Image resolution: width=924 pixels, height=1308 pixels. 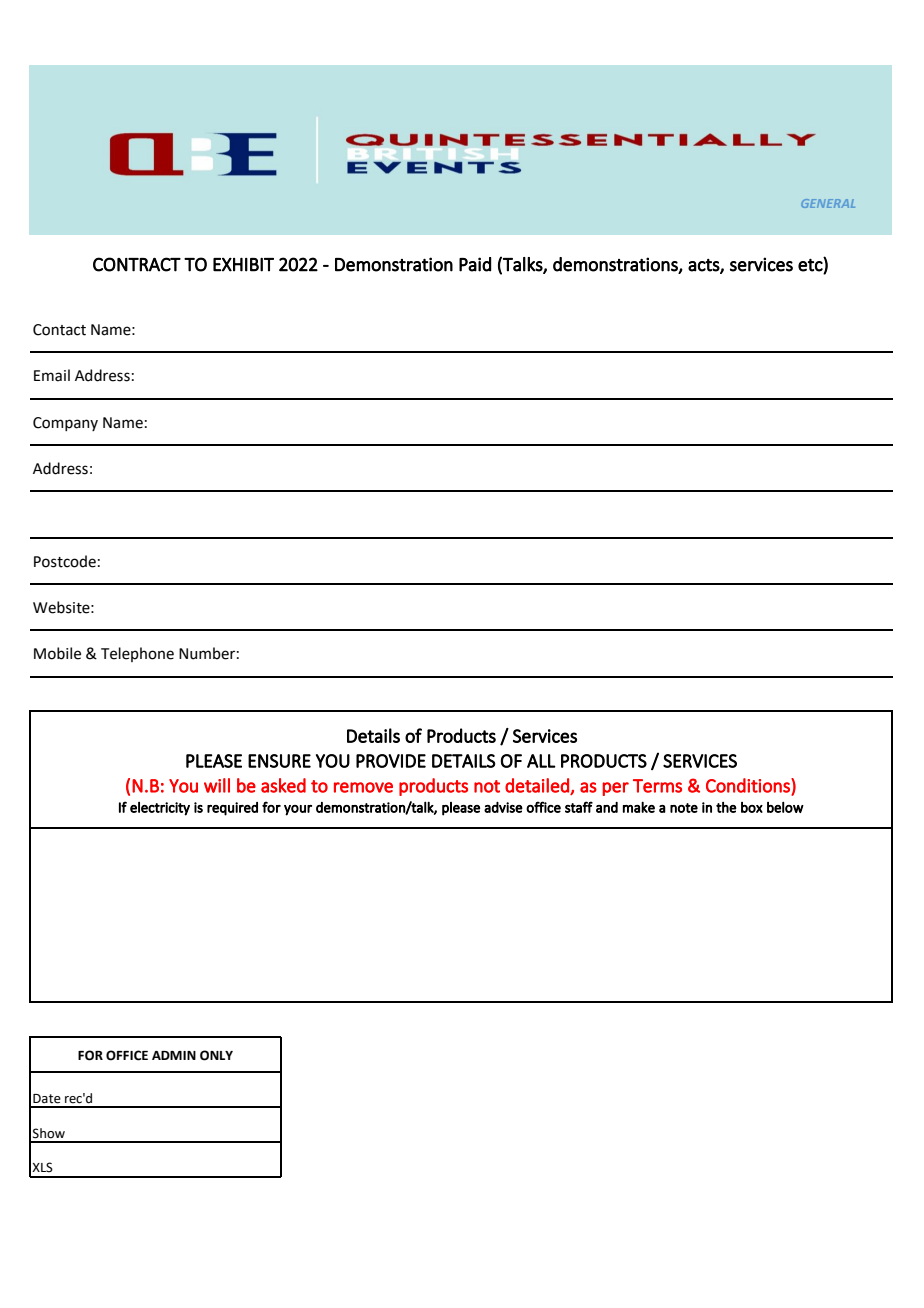 I want to click on CONTRACT, so click(x=137, y=264).
